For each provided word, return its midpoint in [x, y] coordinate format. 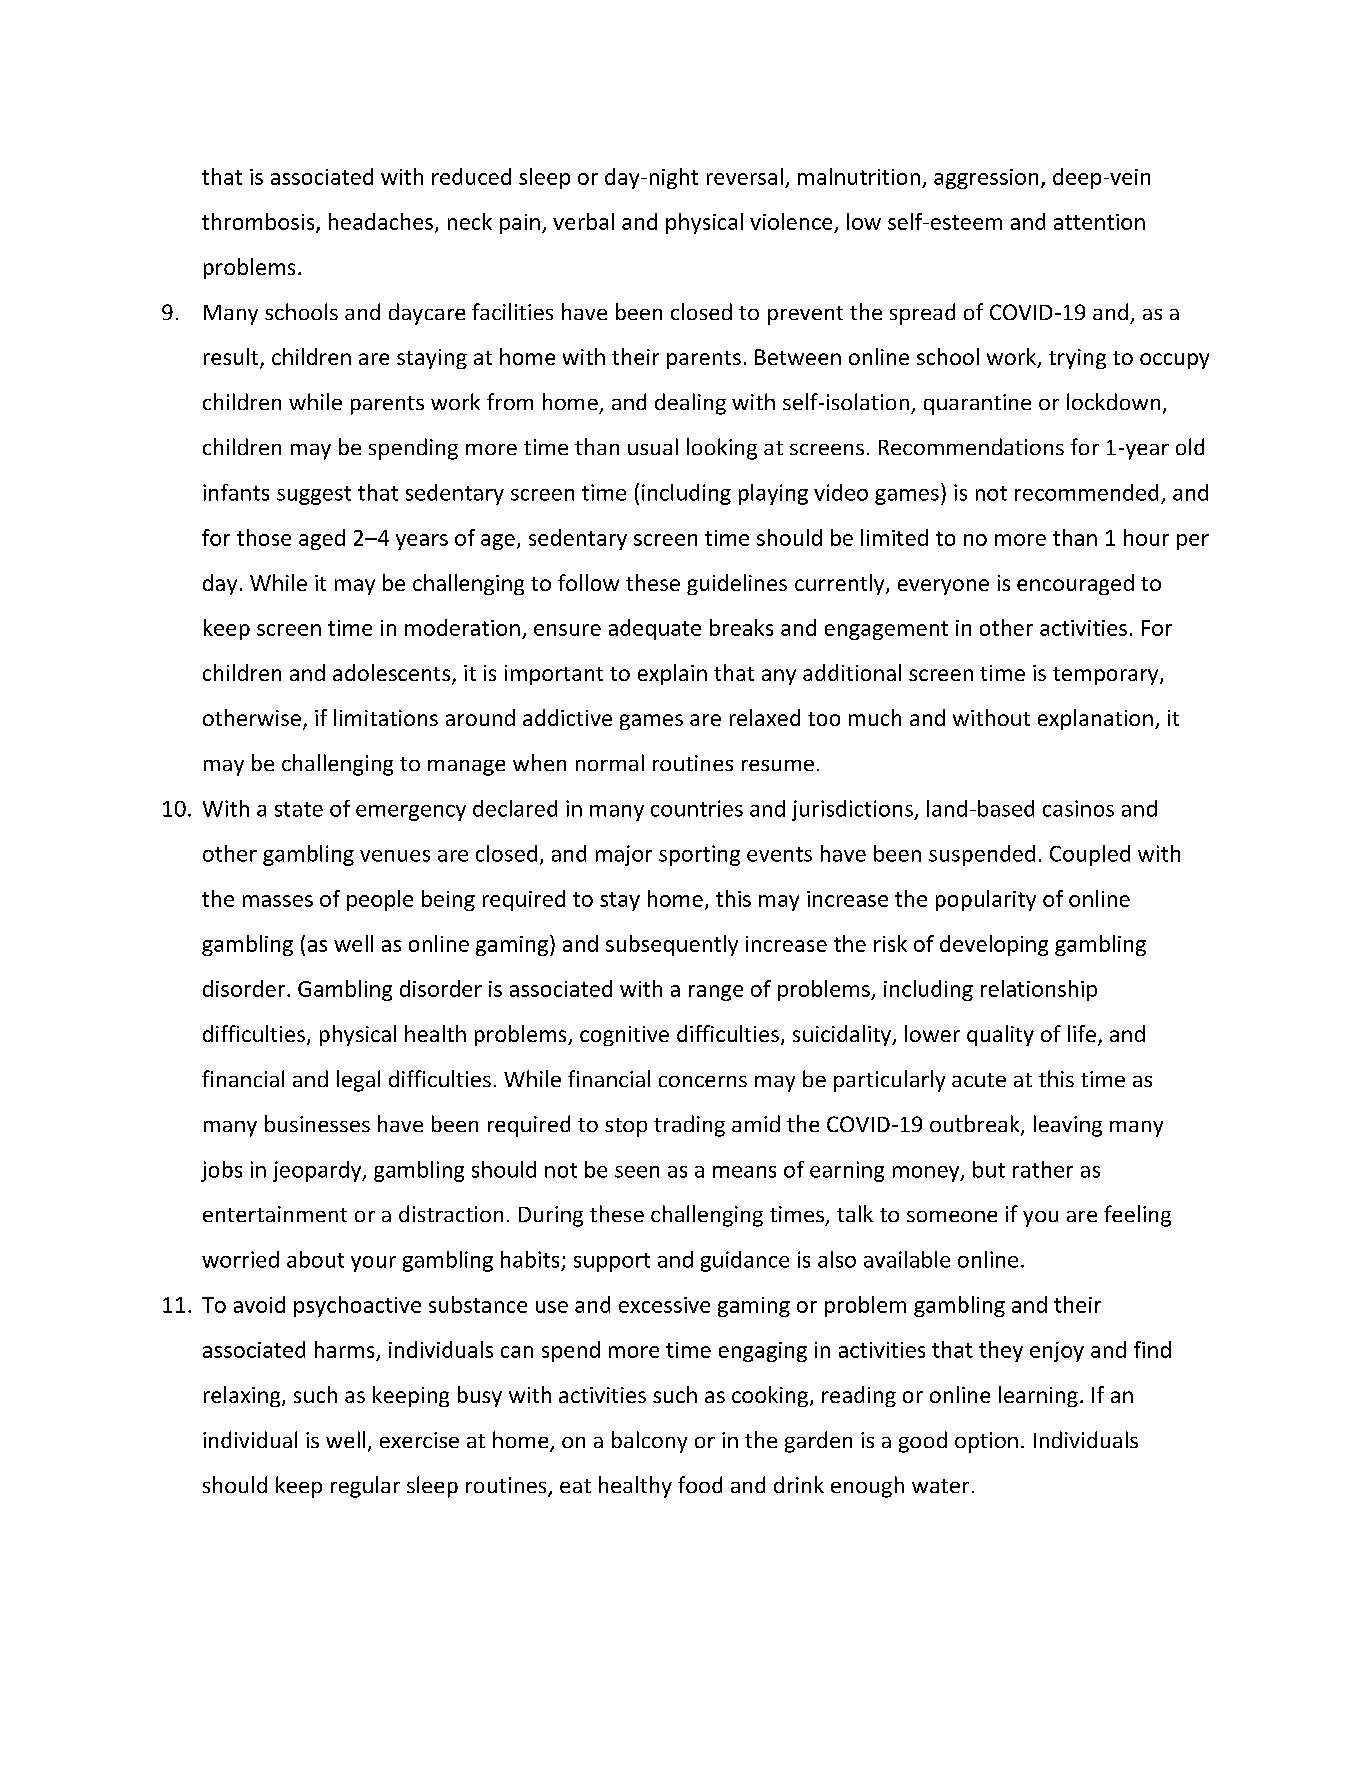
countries [697, 808]
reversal [745, 176]
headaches [381, 221]
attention [1099, 222]
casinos [1078, 808]
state [299, 809]
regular [365, 1487]
